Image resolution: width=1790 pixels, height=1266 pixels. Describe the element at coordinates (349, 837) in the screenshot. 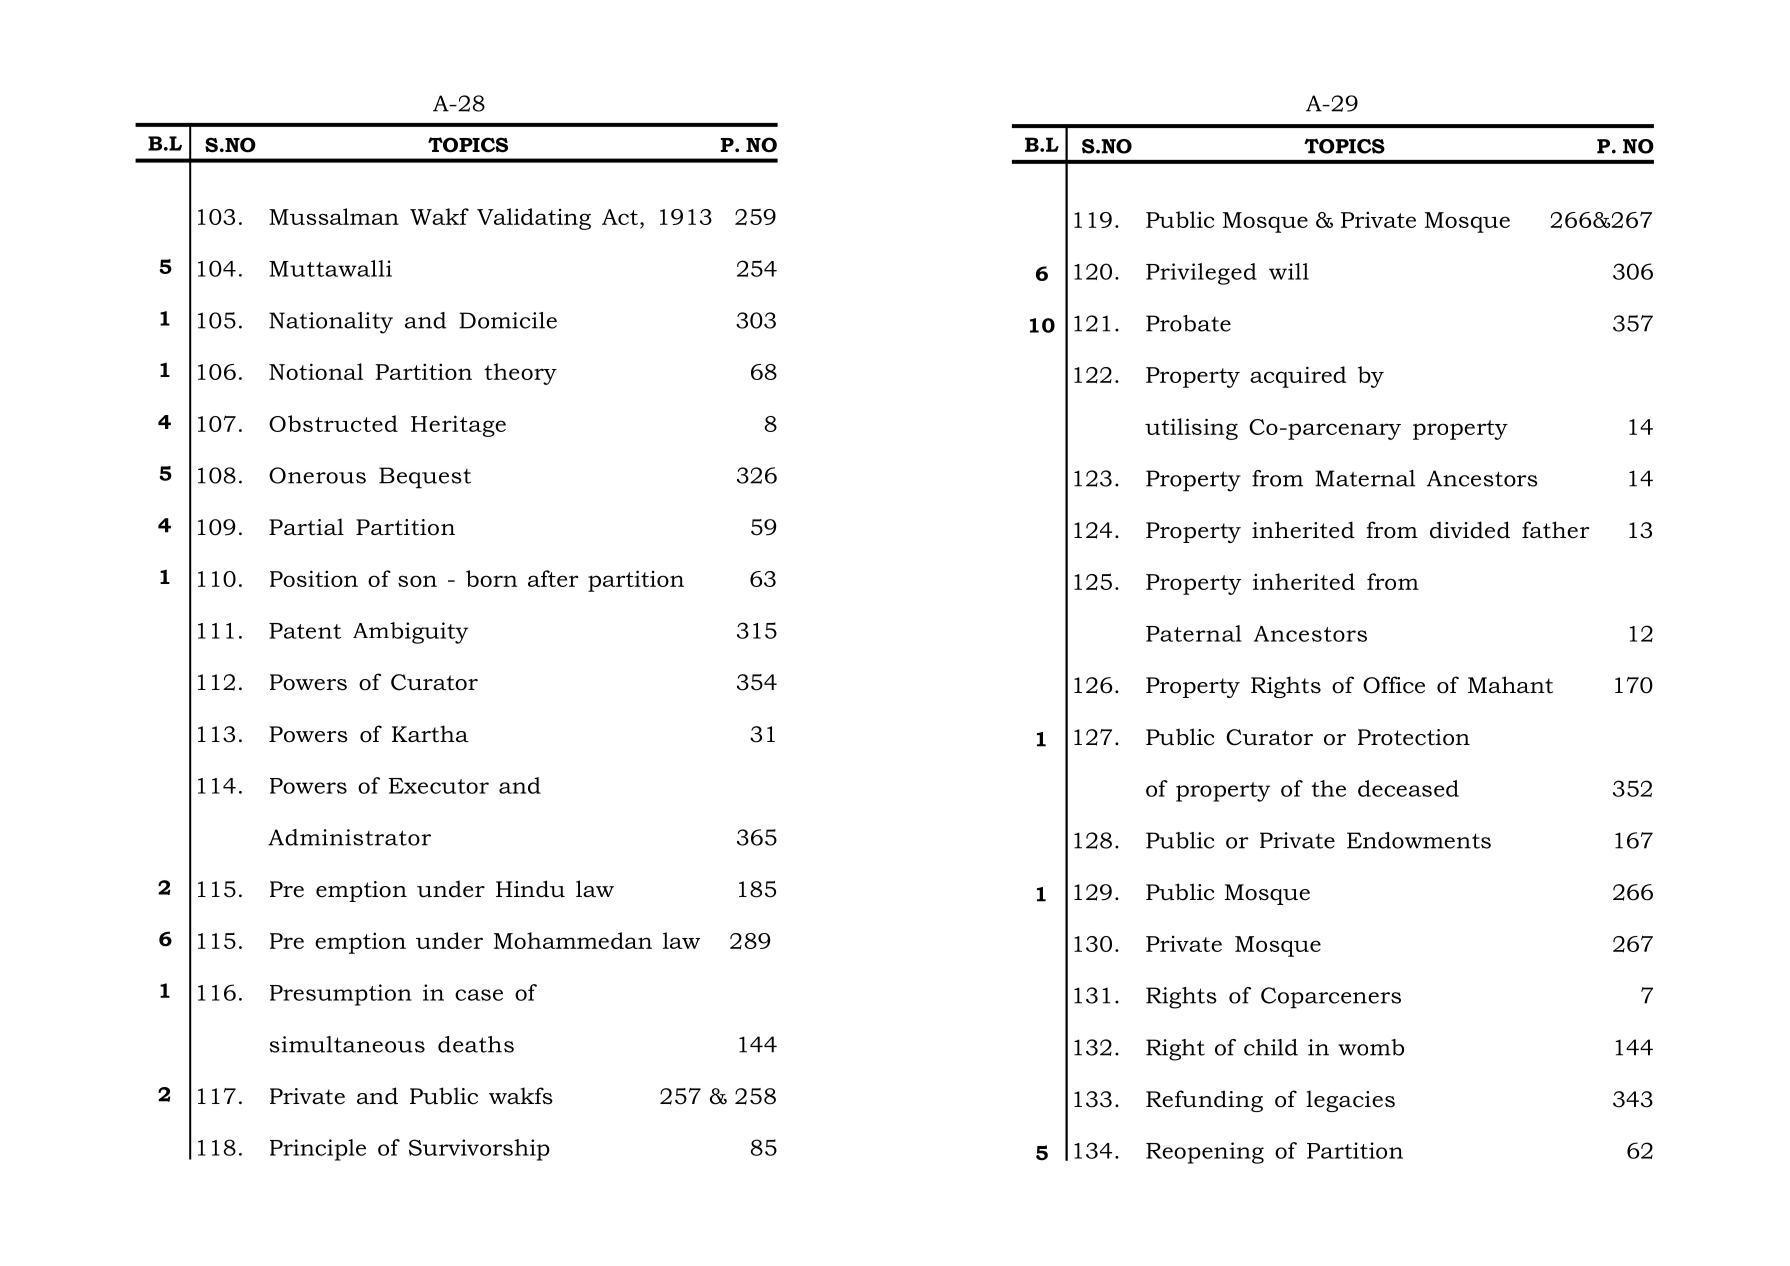

I see `Administrator` at that location.
